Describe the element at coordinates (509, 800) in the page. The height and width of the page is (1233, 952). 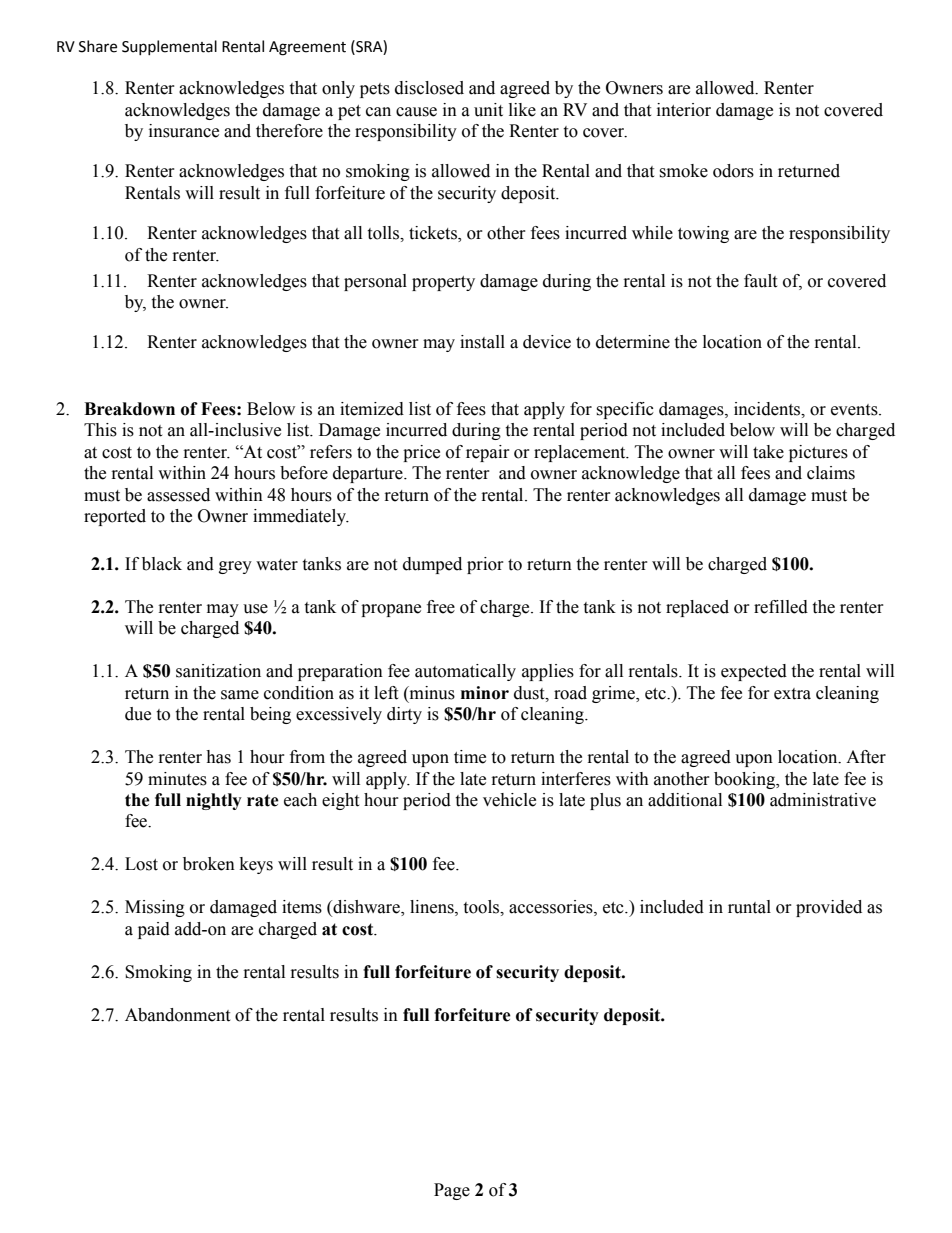
I see `vehicle` at that location.
